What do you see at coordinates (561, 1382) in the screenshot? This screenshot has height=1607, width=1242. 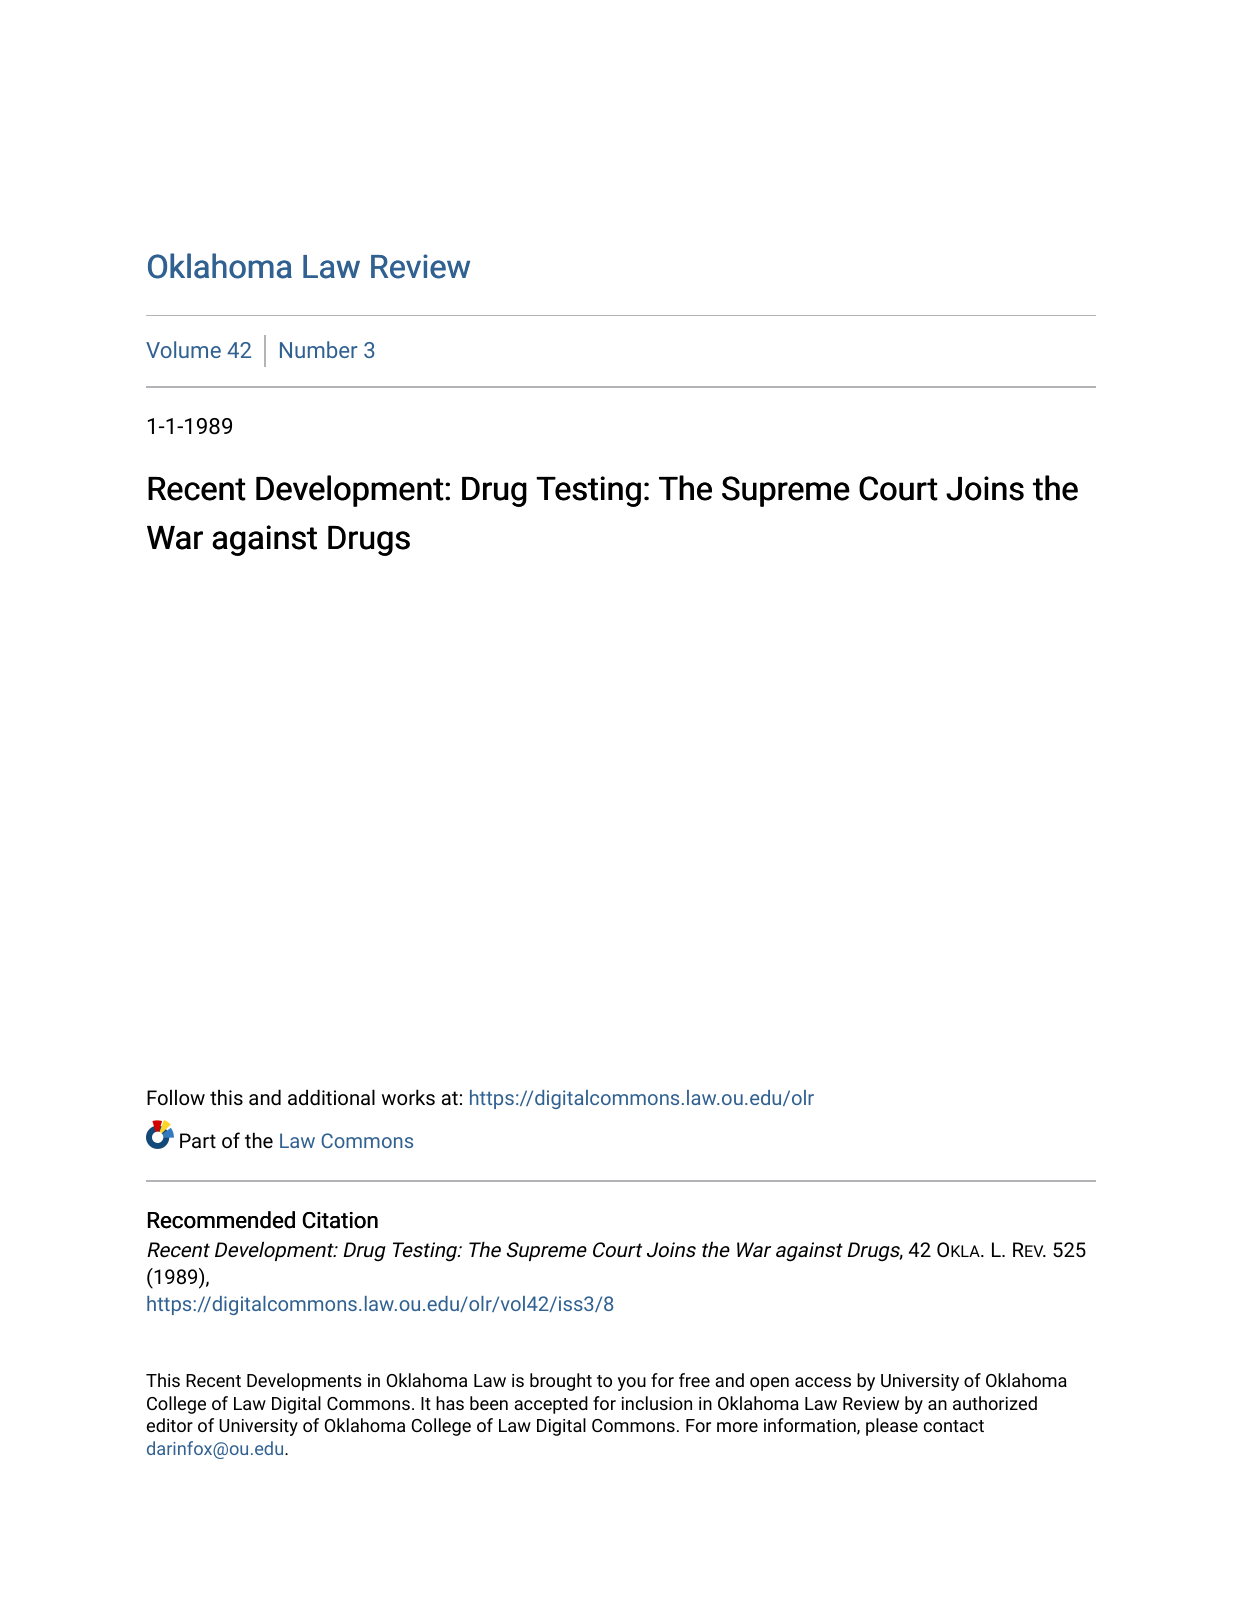 I see `brought` at bounding box center [561, 1382].
